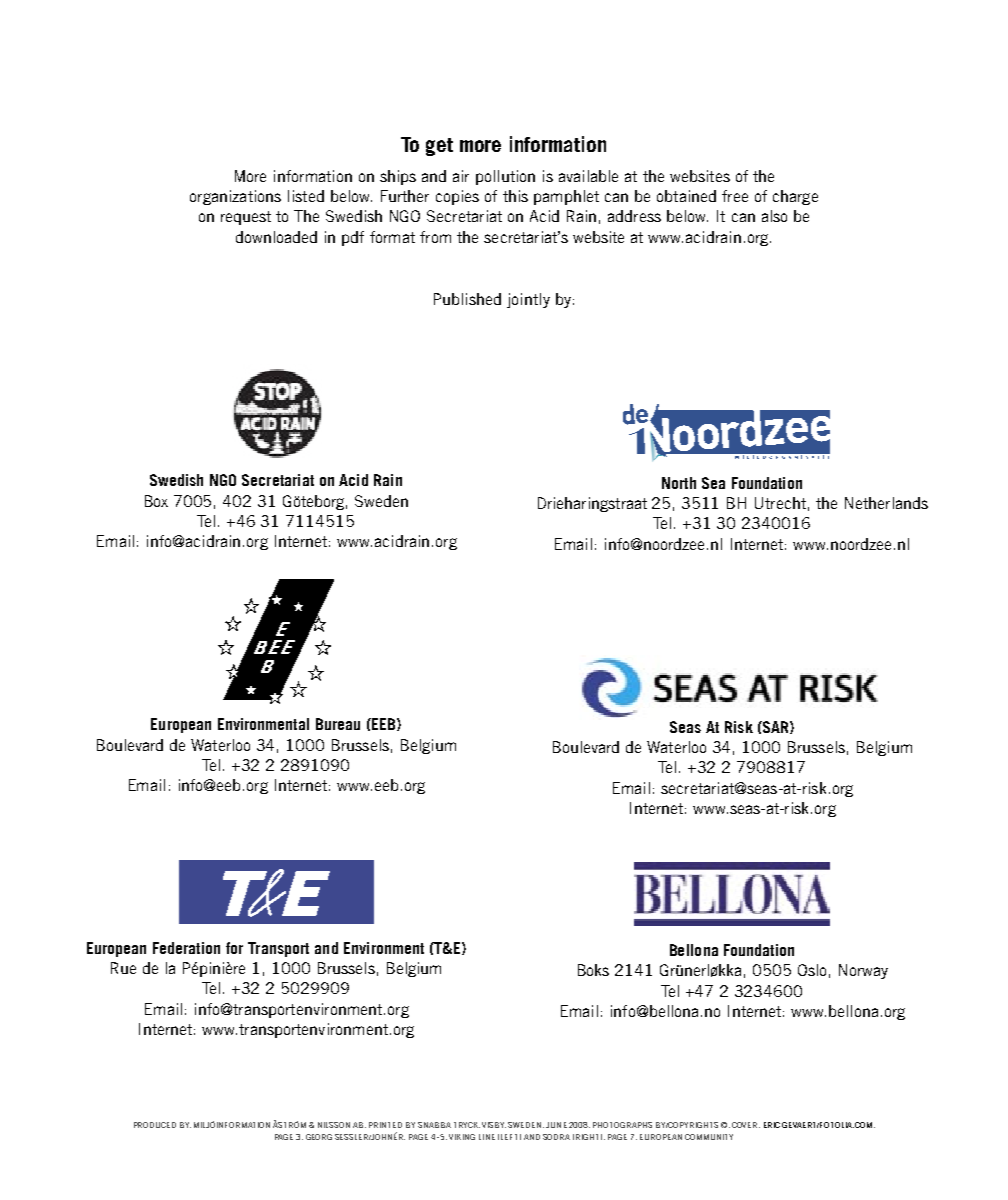  I want to click on VISBY, so click(494, 1125).
